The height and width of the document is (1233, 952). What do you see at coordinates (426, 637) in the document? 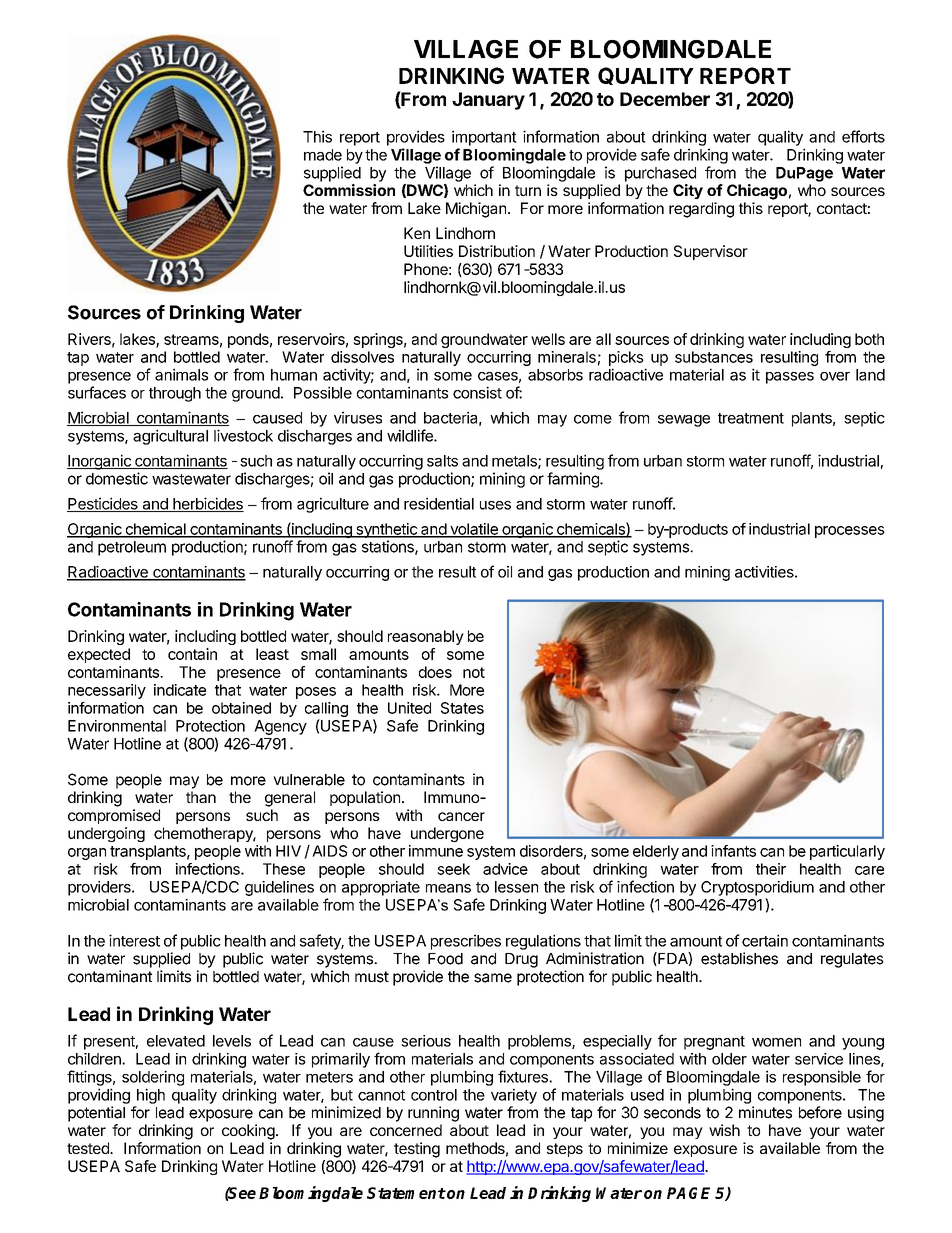
I see `reasonably` at bounding box center [426, 637].
